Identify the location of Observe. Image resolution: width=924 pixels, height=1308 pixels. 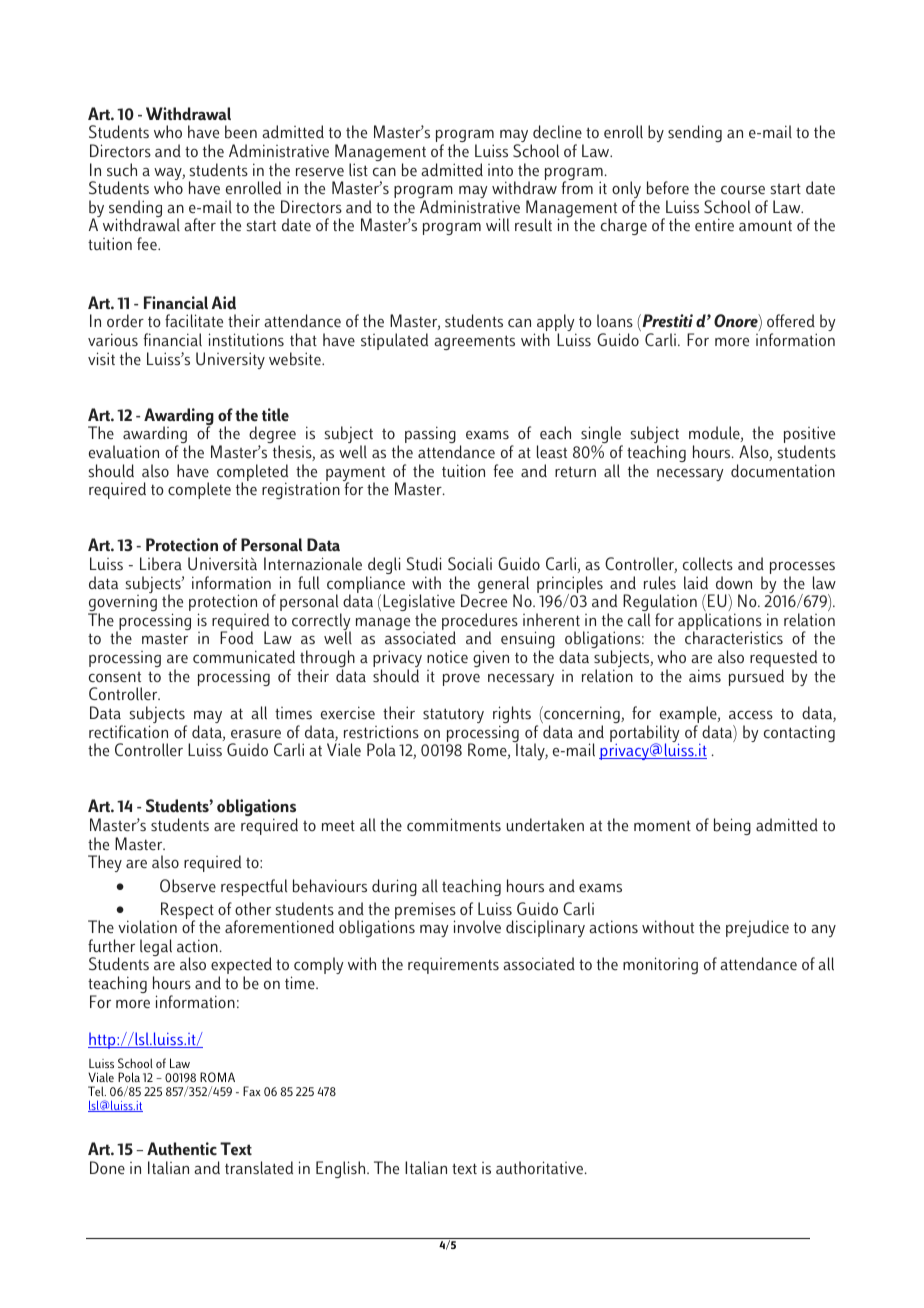
(188, 886).
